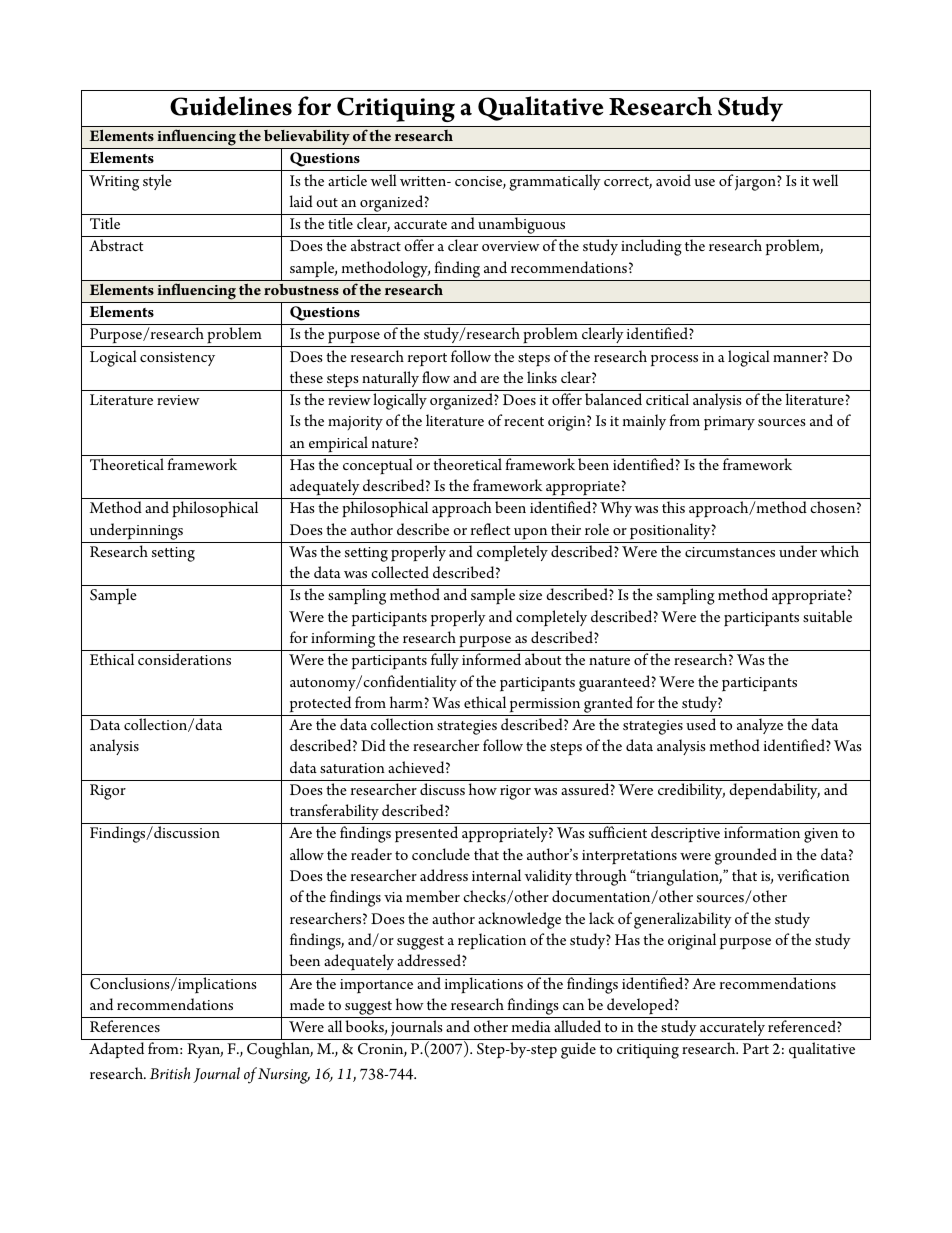  What do you see at coordinates (756, 183) in the screenshot?
I see `jargon` at bounding box center [756, 183].
